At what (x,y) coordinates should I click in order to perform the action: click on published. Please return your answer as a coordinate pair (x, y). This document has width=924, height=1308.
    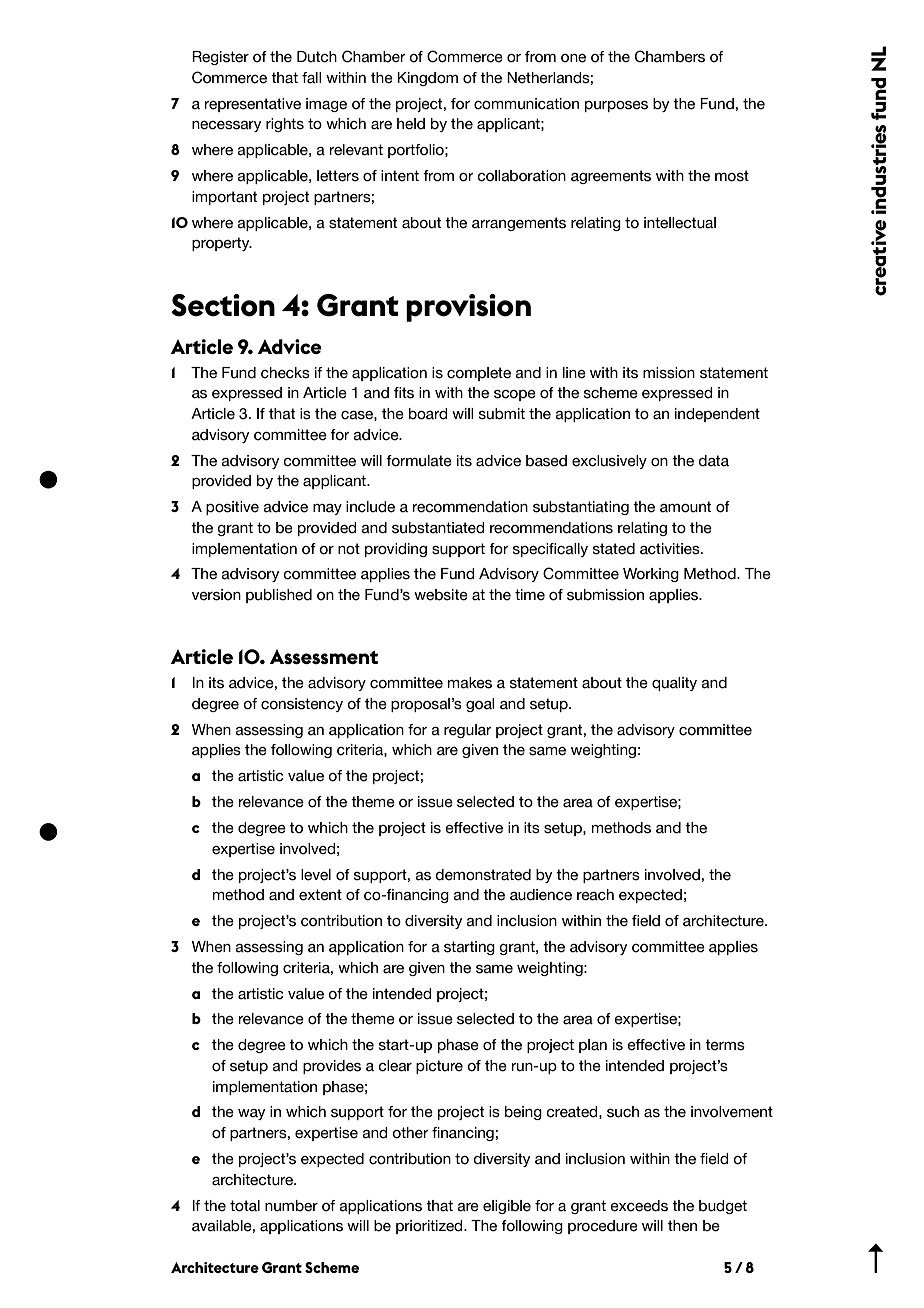
    Looking at the image, I should click on (279, 596).
